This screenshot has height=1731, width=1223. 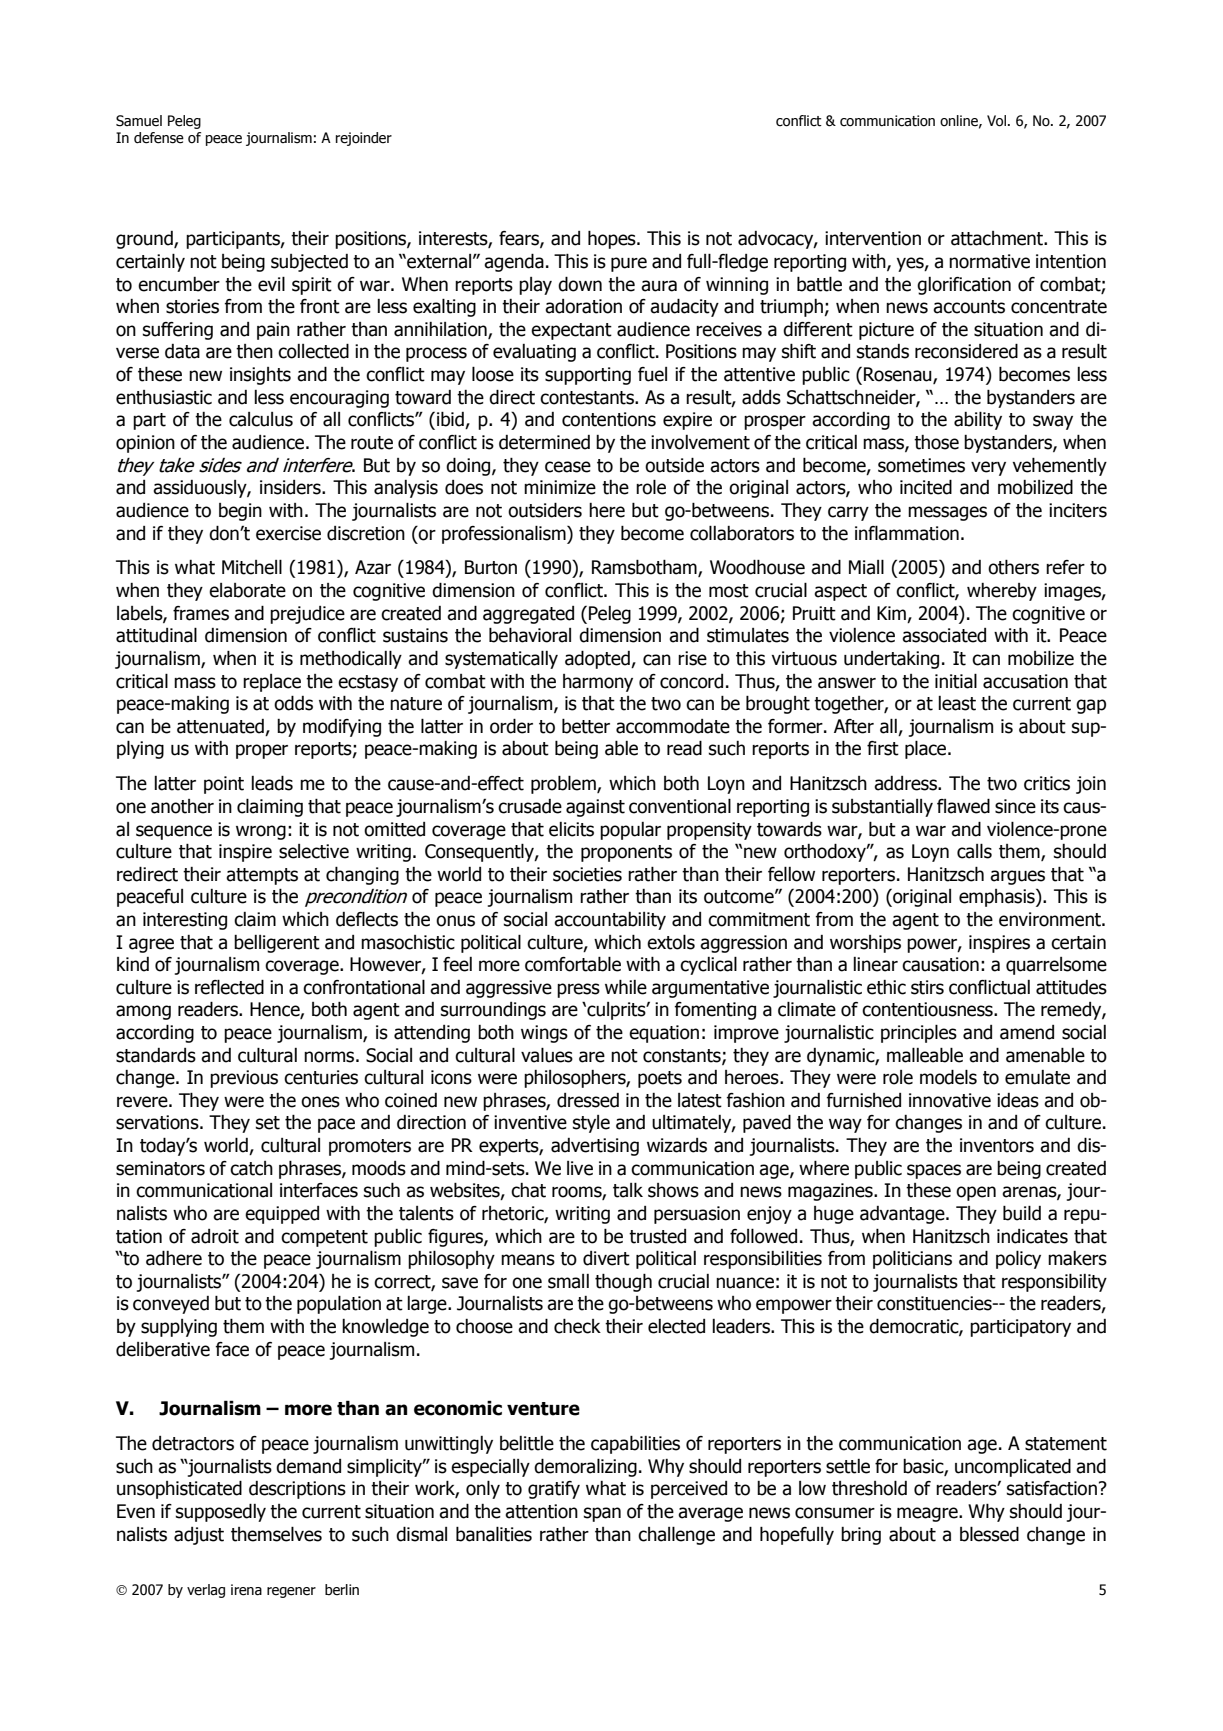 What do you see at coordinates (974, 851) in the screenshot?
I see `calls` at bounding box center [974, 851].
